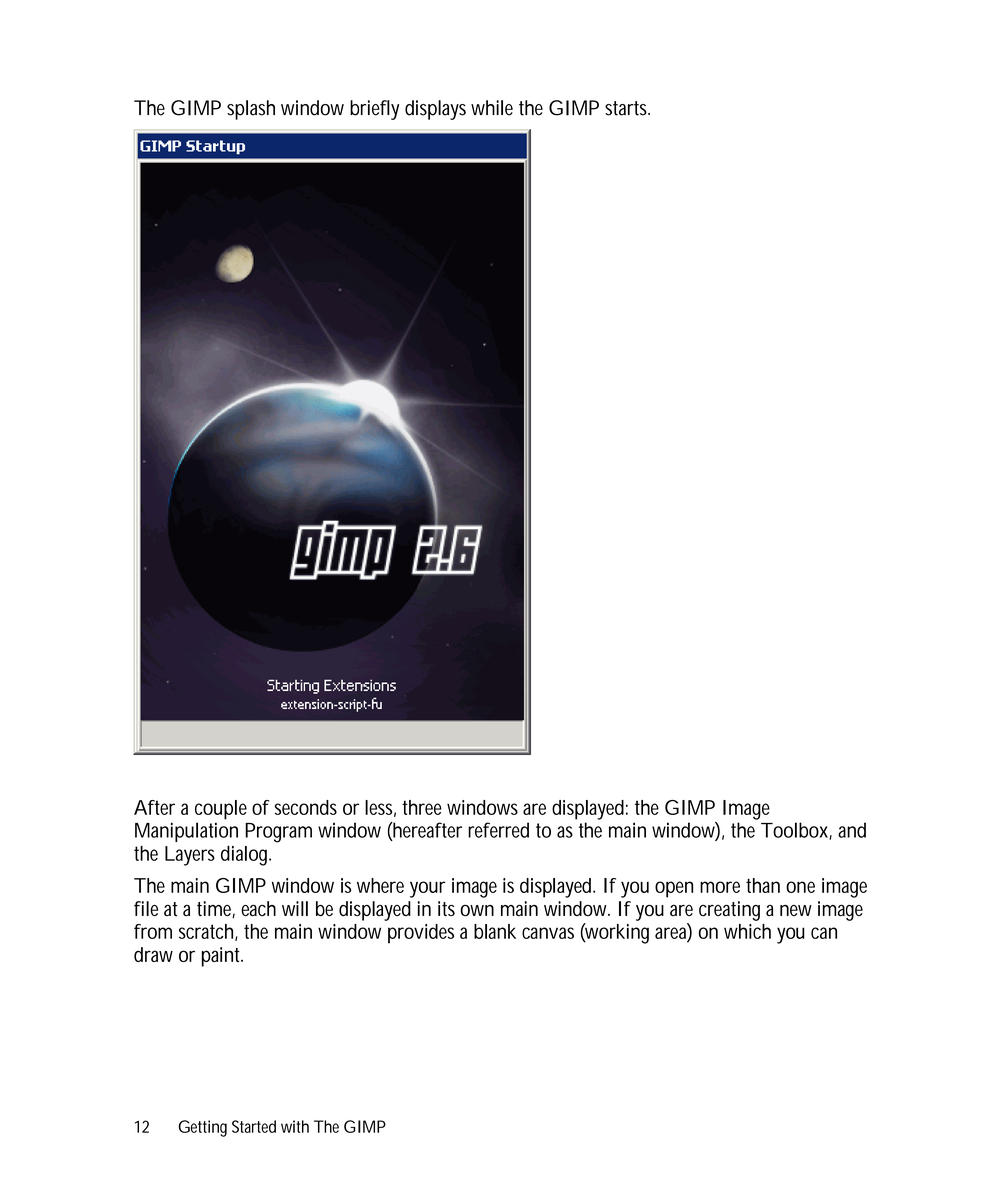  Describe the element at coordinates (251, 110) in the screenshot. I see `splash` at that location.
